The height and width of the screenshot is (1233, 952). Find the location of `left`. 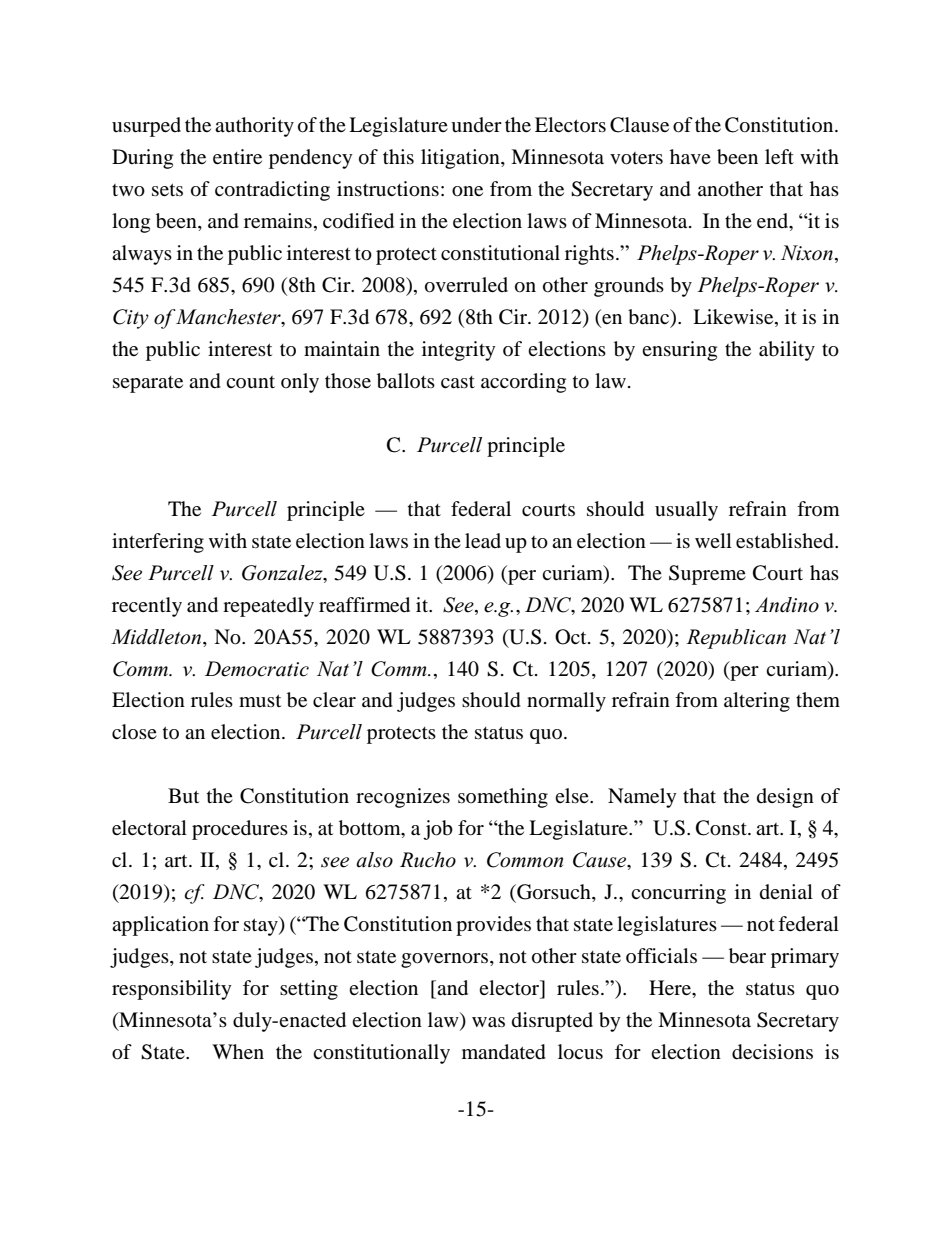

left is located at coordinates (779, 156).
